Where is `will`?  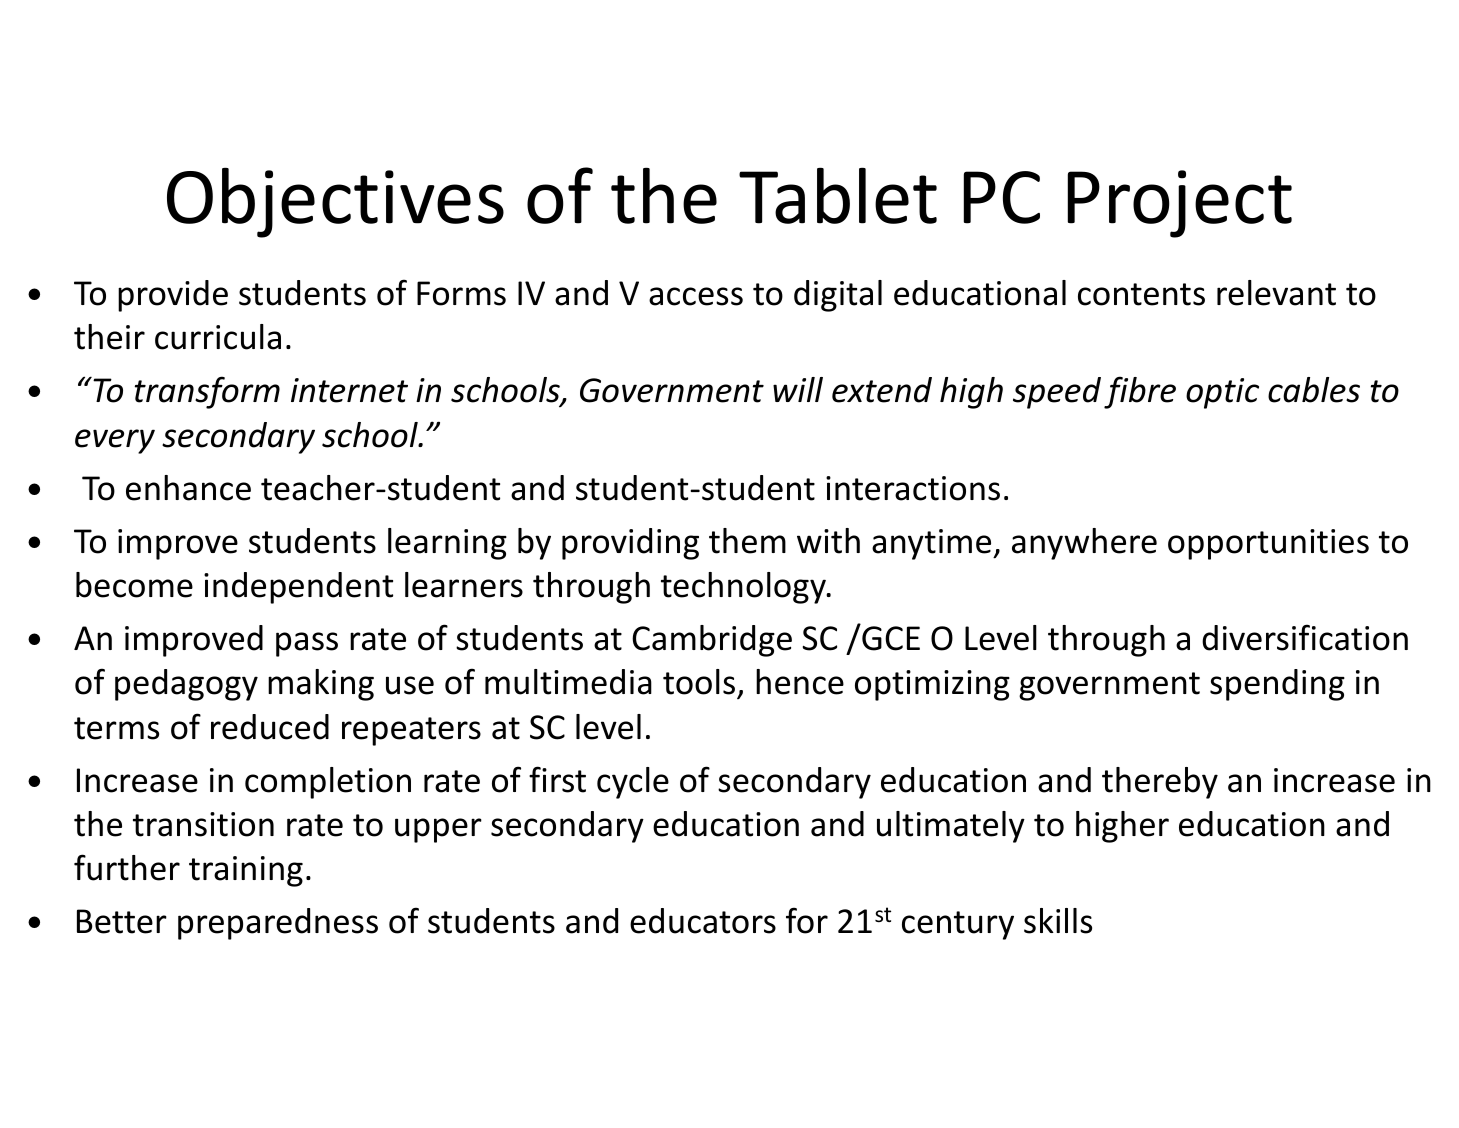 will is located at coordinates (798, 389).
